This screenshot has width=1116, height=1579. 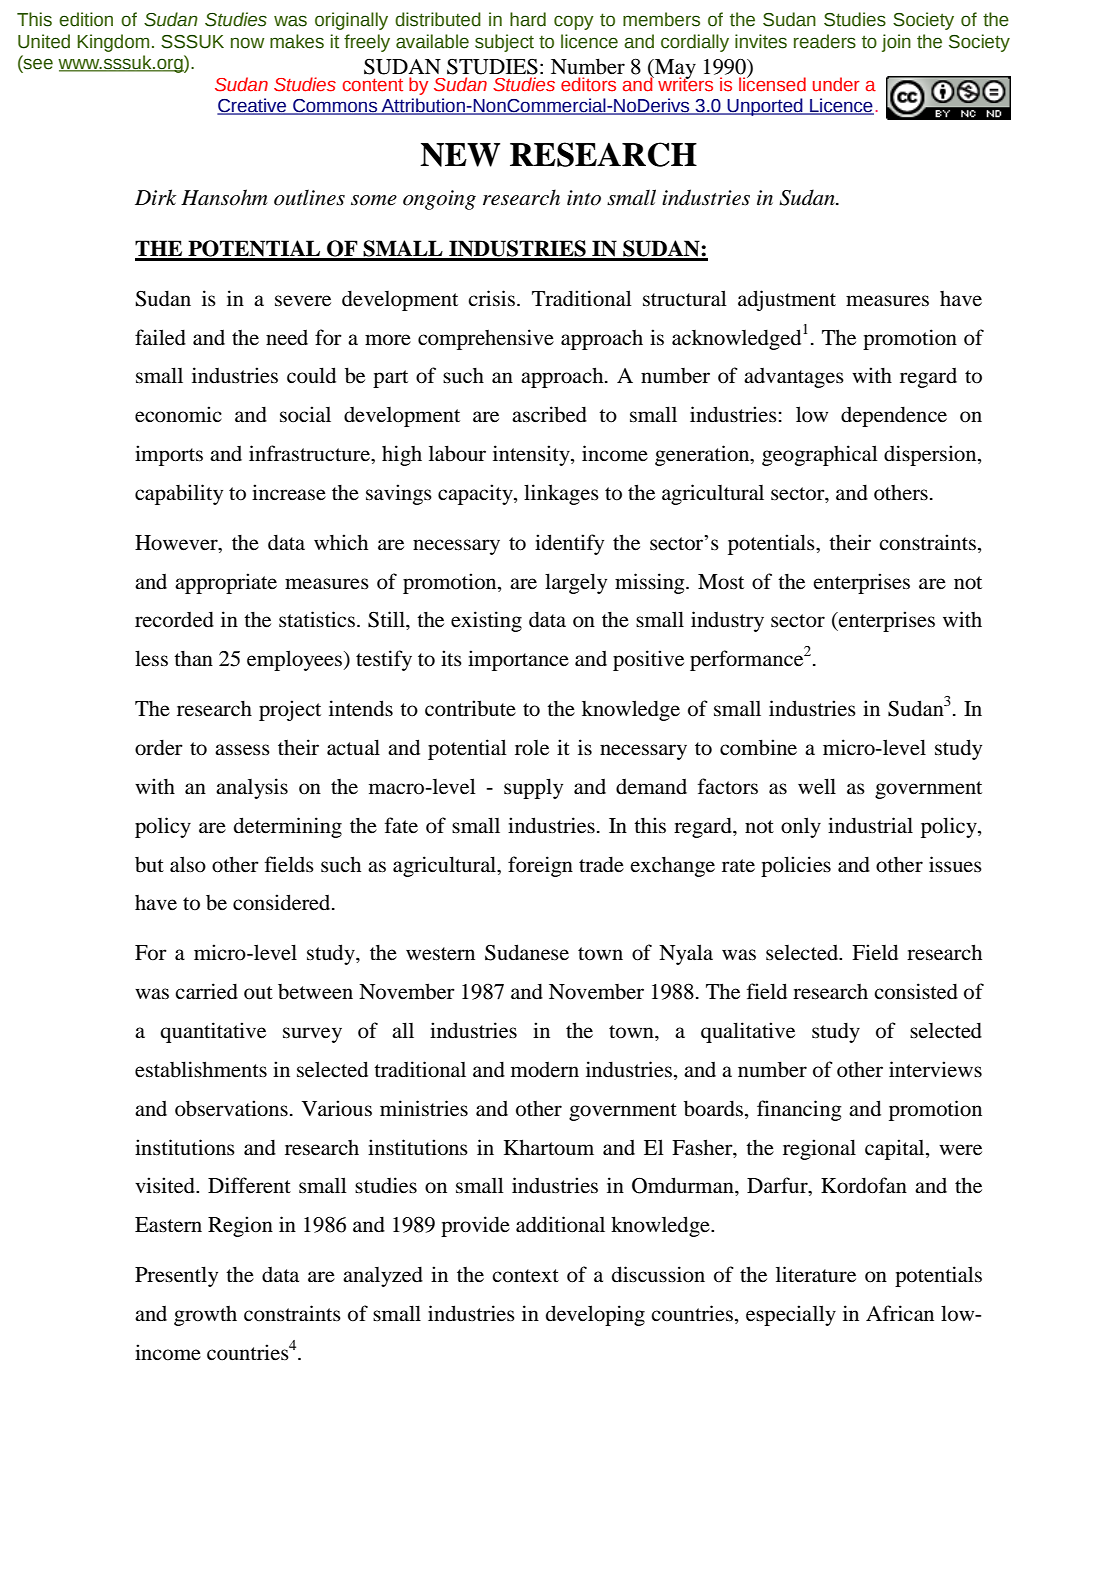 I want to click on readers, so click(x=825, y=41).
